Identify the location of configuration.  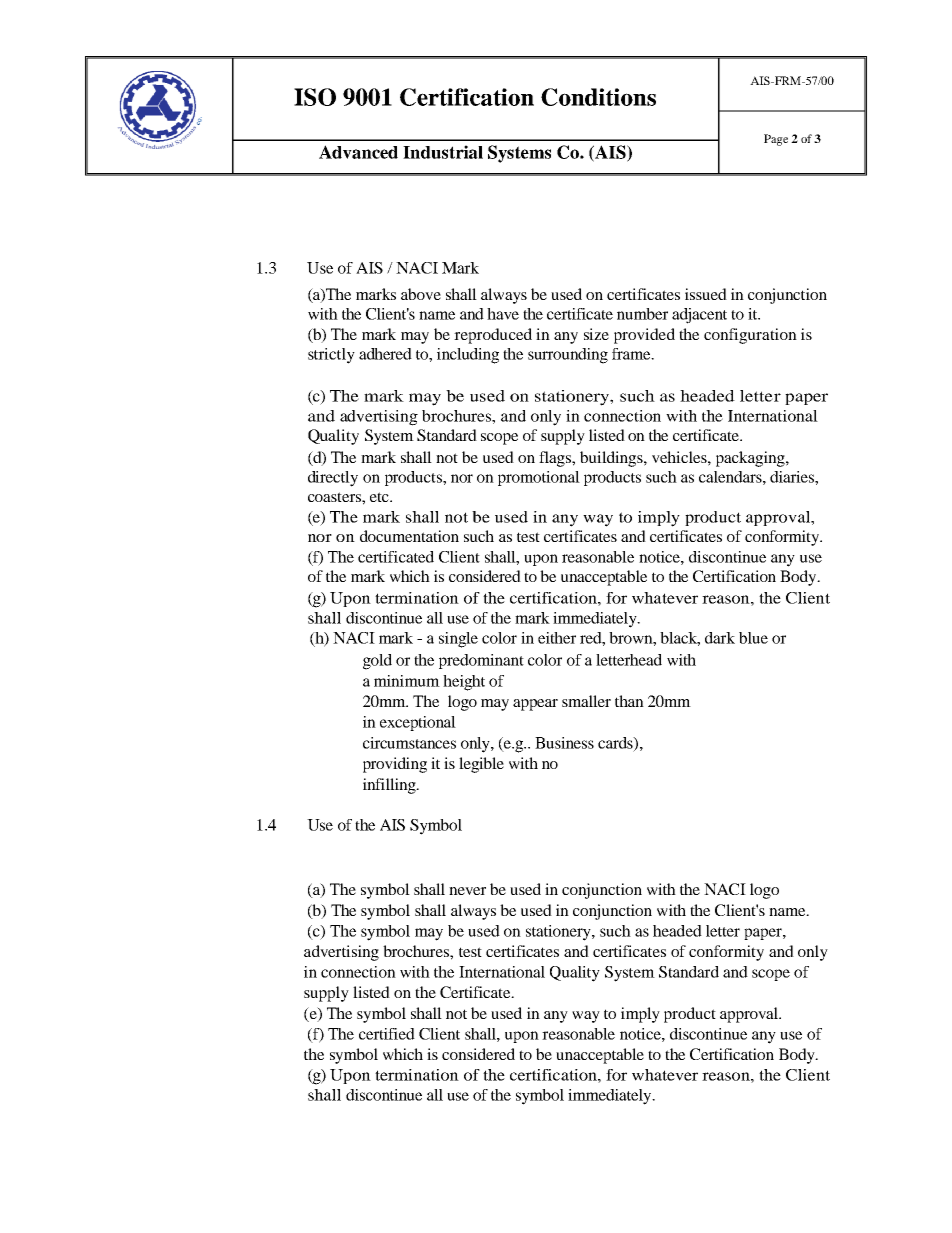
(750, 336).
